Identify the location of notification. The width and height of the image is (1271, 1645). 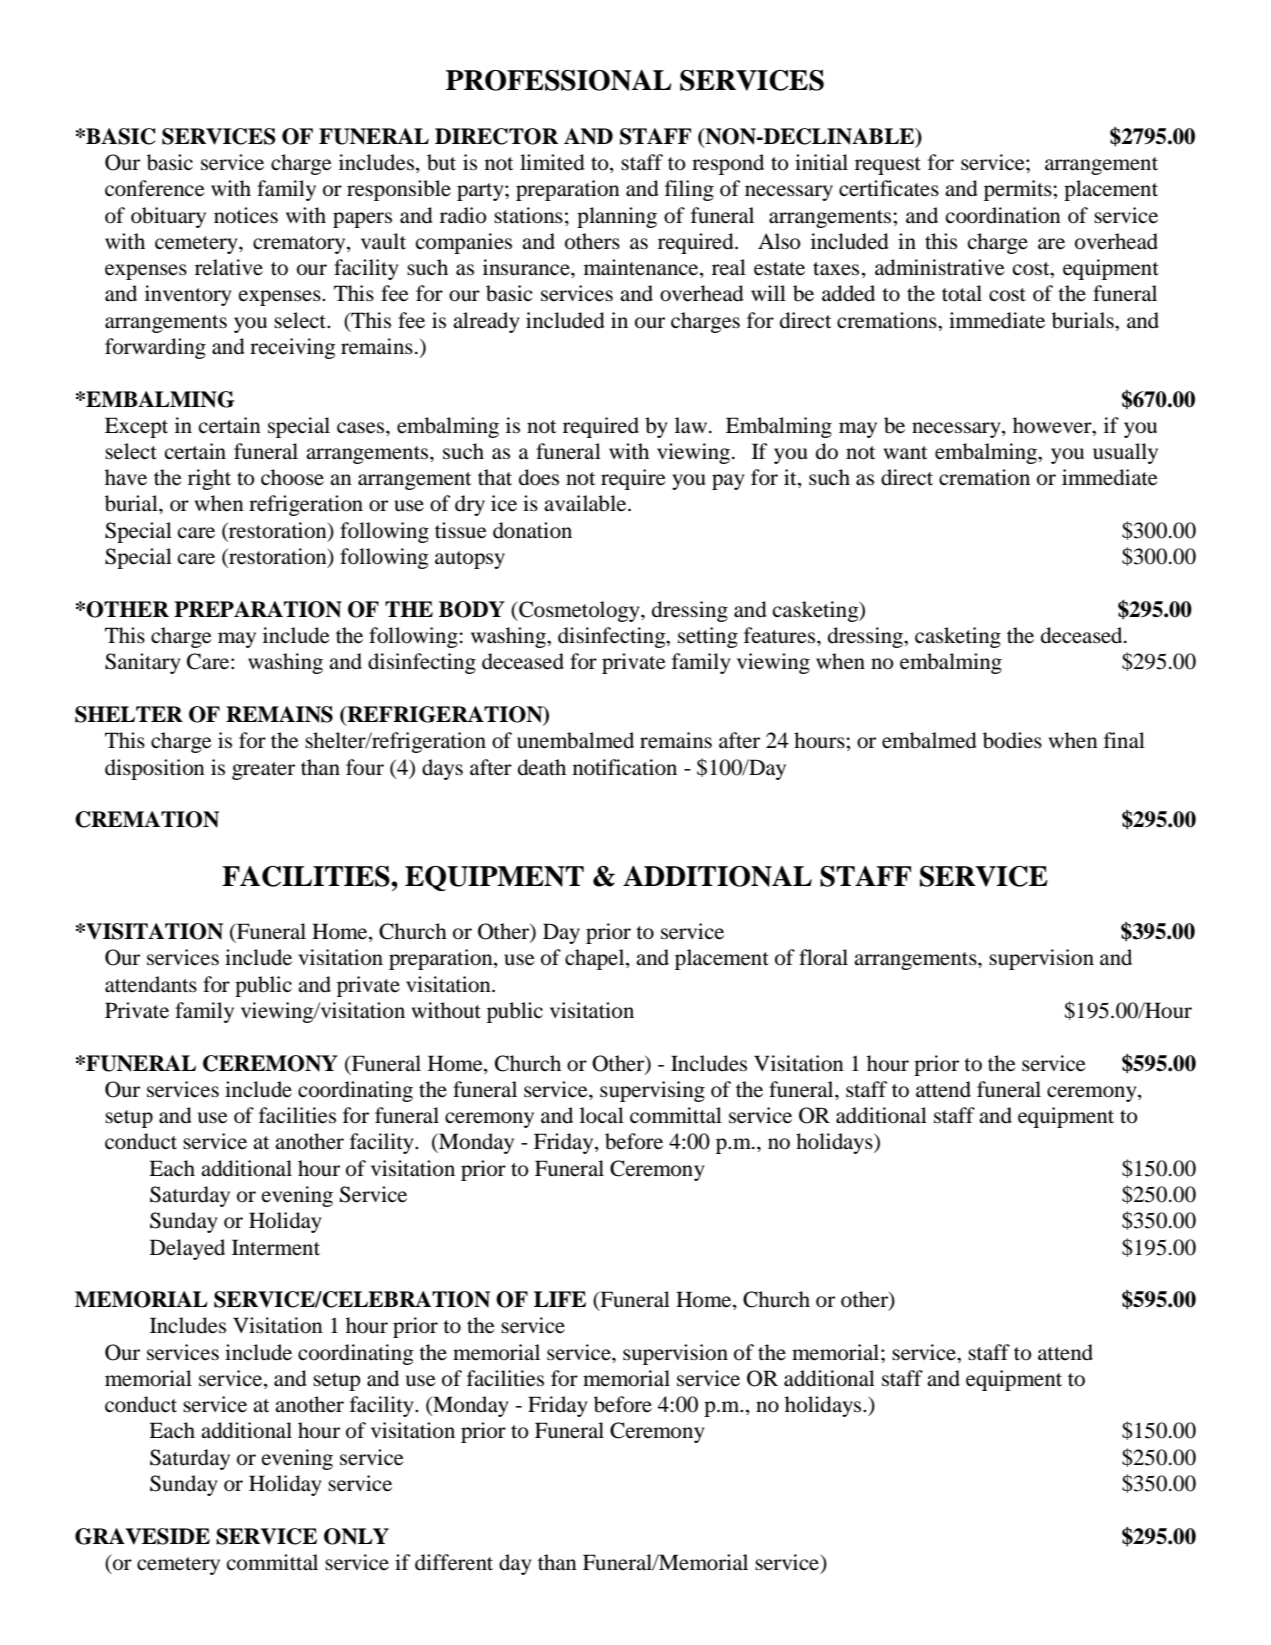
(625, 767).
